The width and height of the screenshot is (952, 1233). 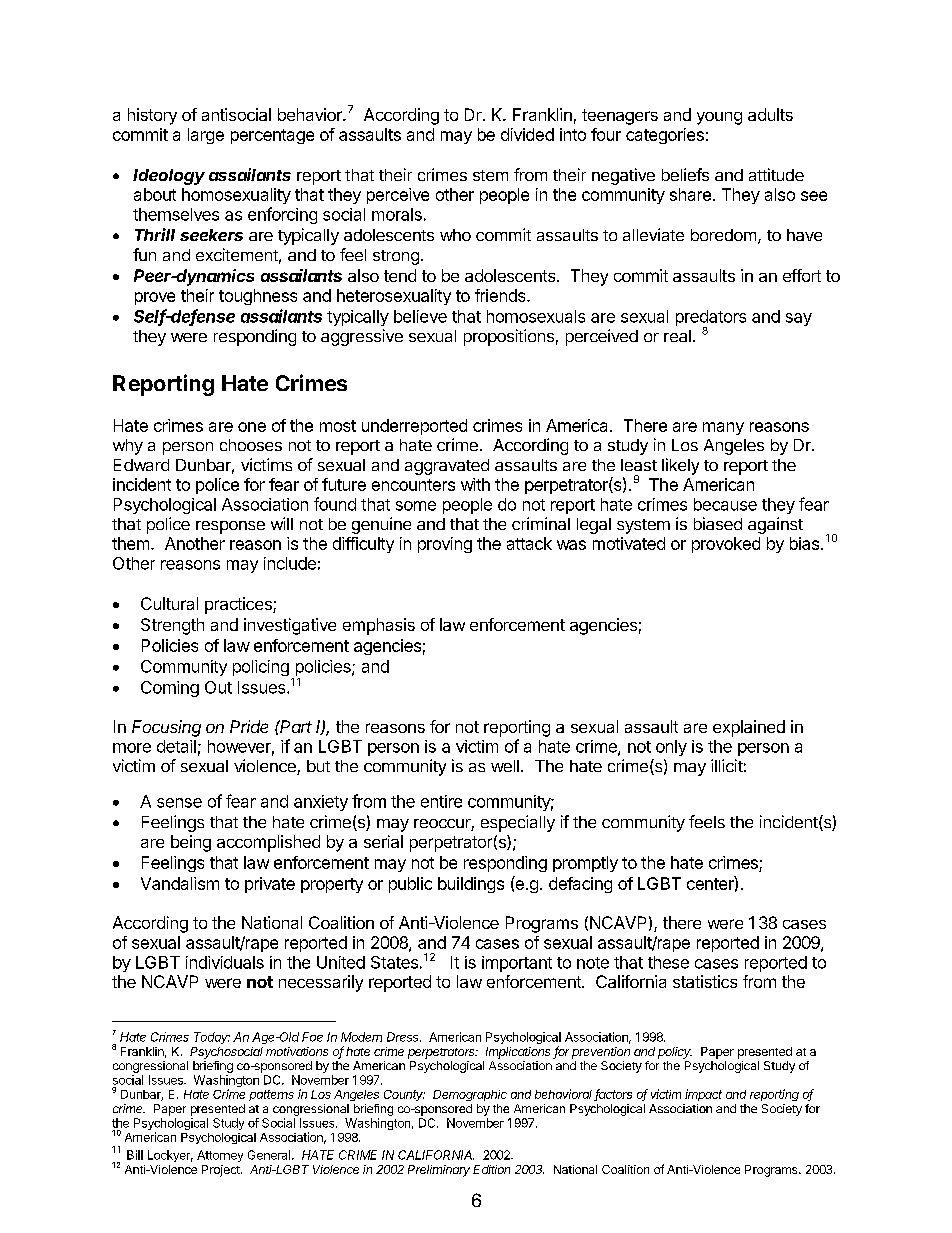 I want to click on buildings, so click(x=471, y=885).
